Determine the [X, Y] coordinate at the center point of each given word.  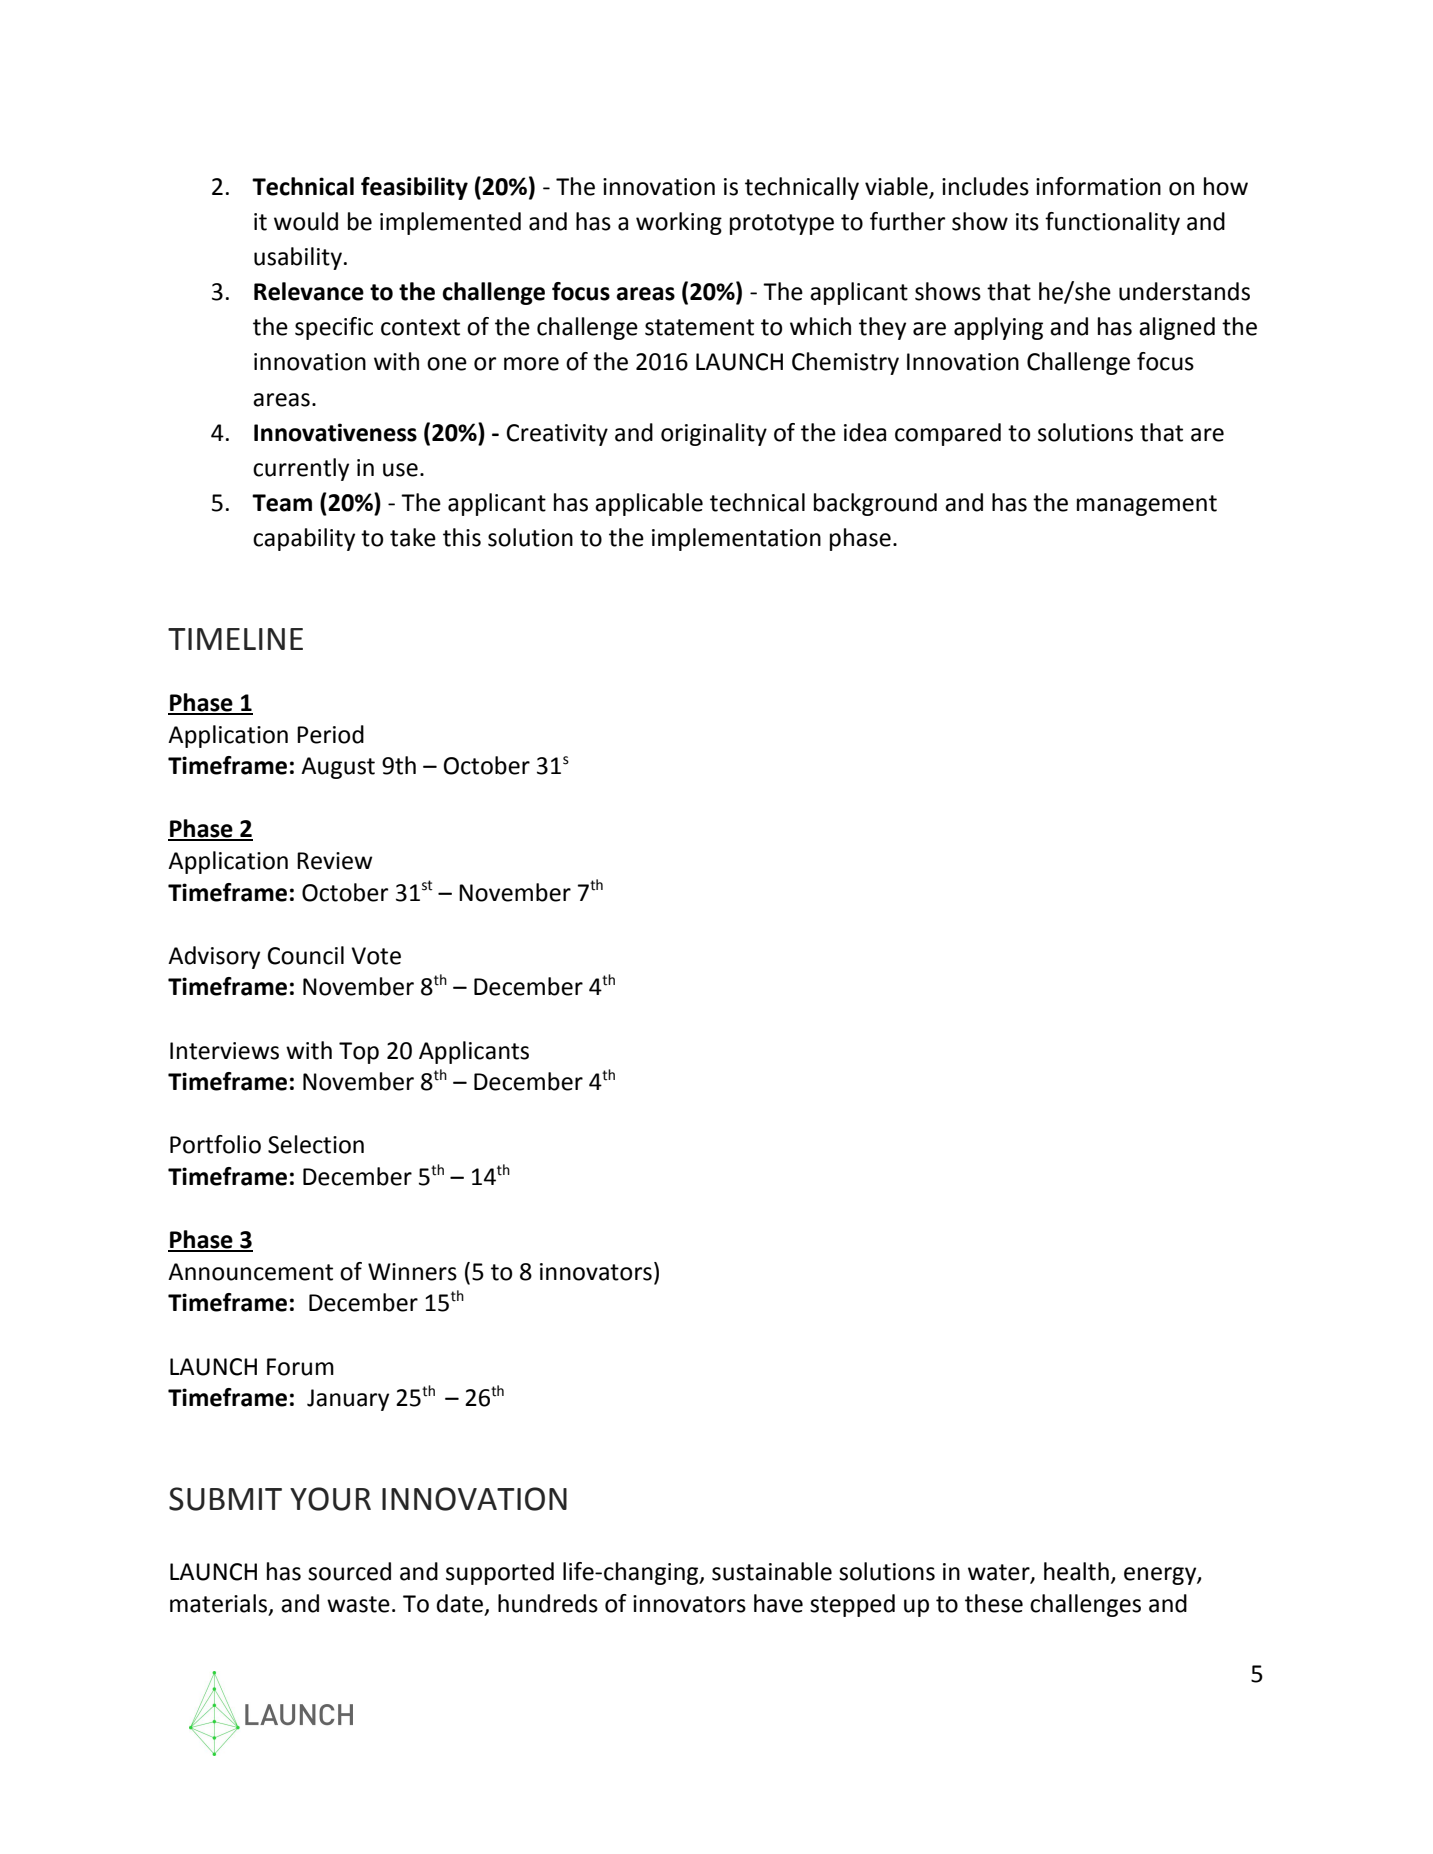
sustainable [772, 1571]
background [875, 504]
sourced [349, 1571]
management [1147, 505]
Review [334, 861]
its [1027, 222]
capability [304, 539]
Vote [376, 956]
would [306, 221]
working [679, 223]
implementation [736, 539]
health [1076, 1571]
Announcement [250, 1272]
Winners [412, 1272]
